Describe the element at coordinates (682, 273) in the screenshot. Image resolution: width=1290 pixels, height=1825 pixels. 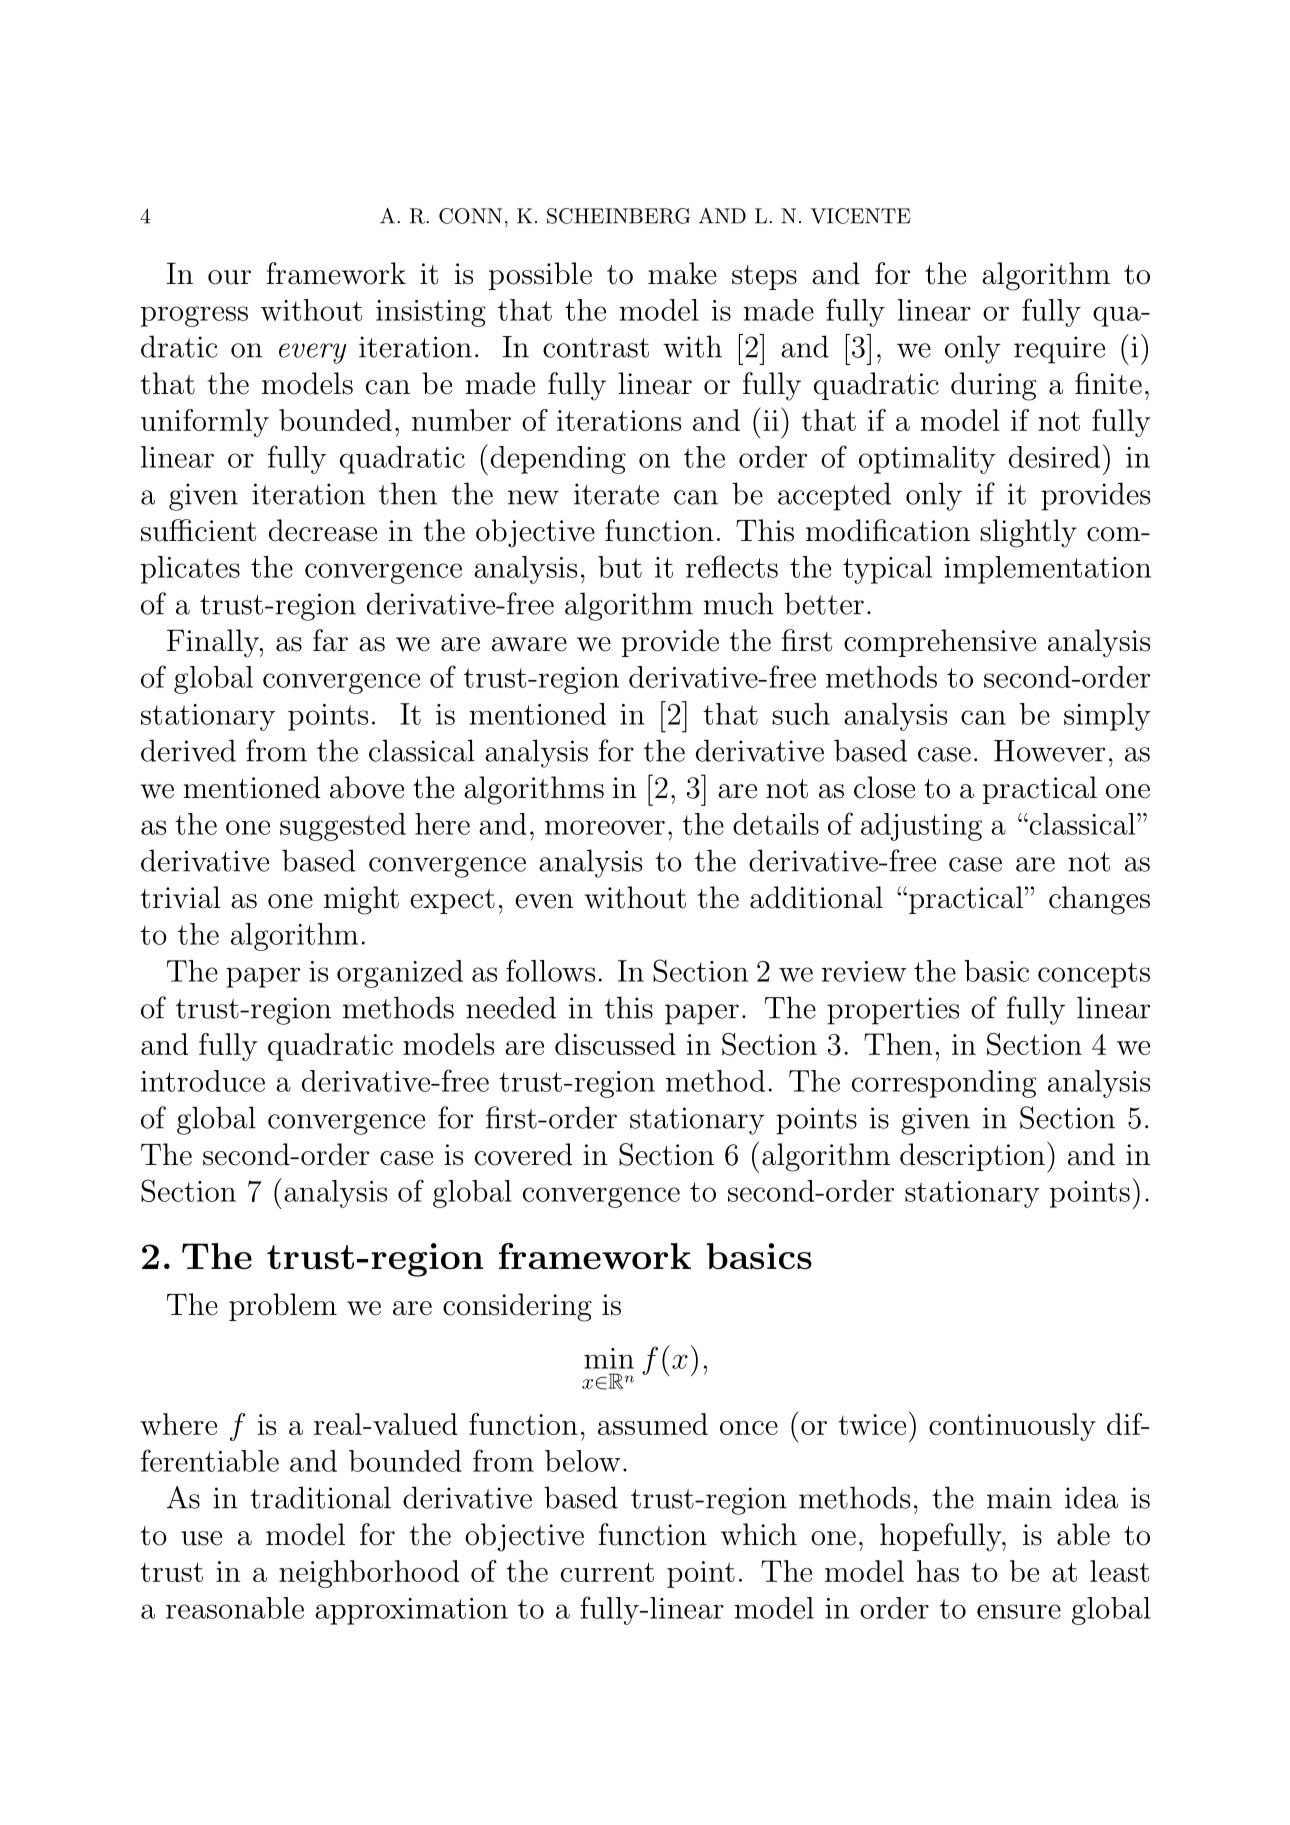
I see `make` at that location.
